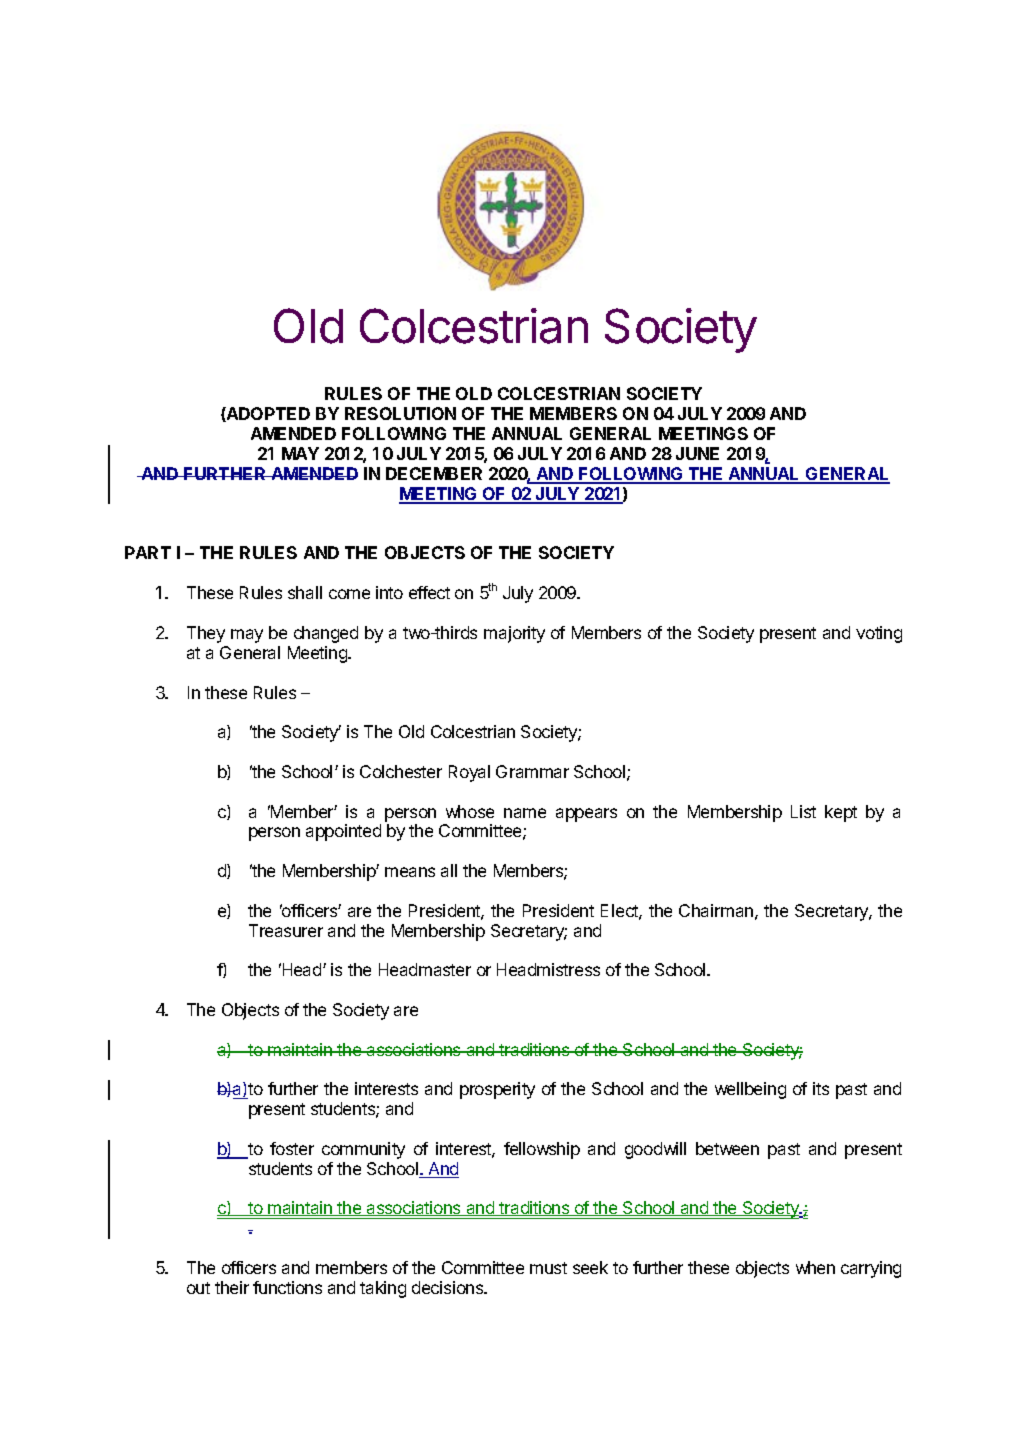  I want to click on They, so click(206, 634).
